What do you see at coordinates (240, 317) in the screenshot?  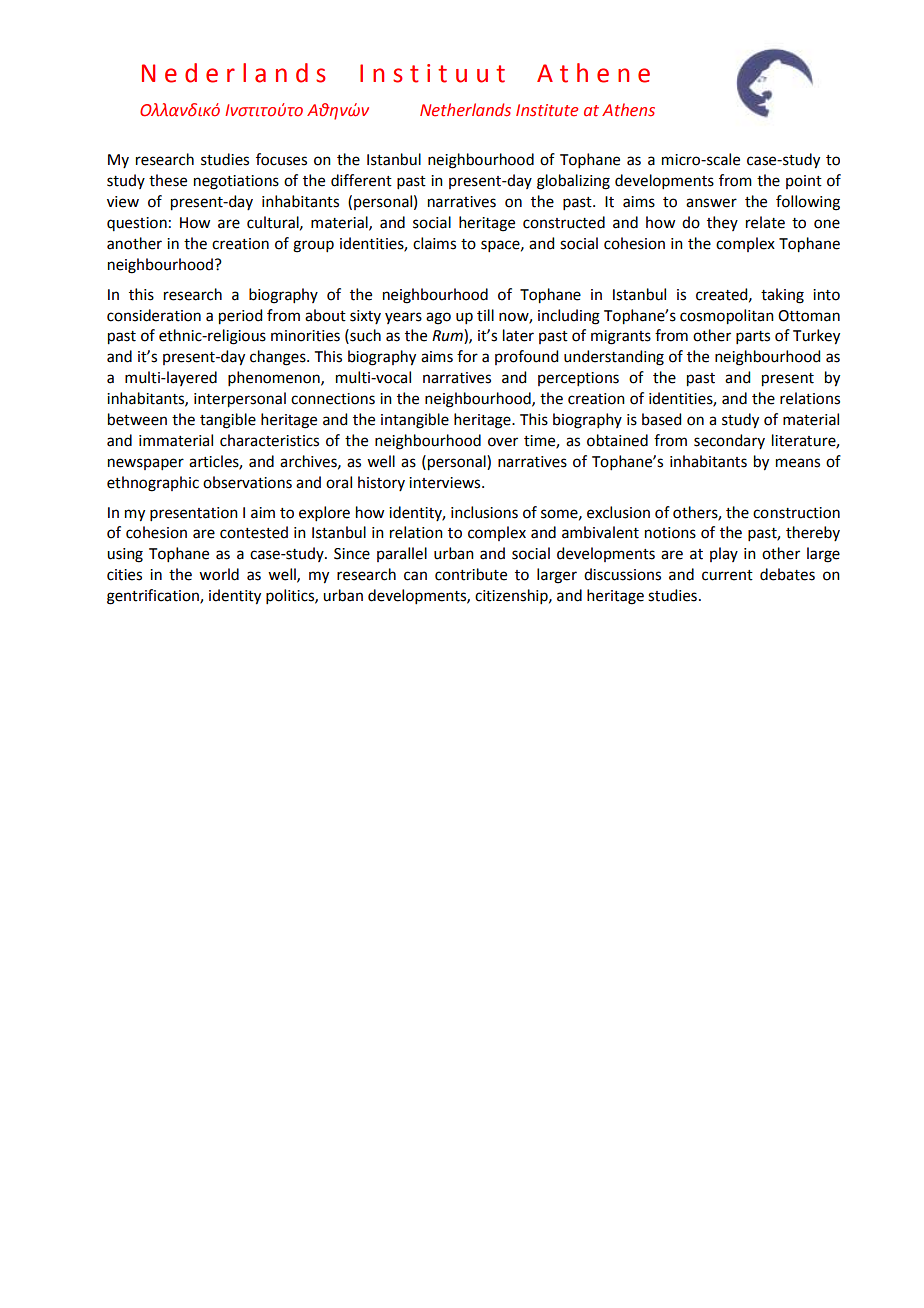 I see `period` at bounding box center [240, 317].
